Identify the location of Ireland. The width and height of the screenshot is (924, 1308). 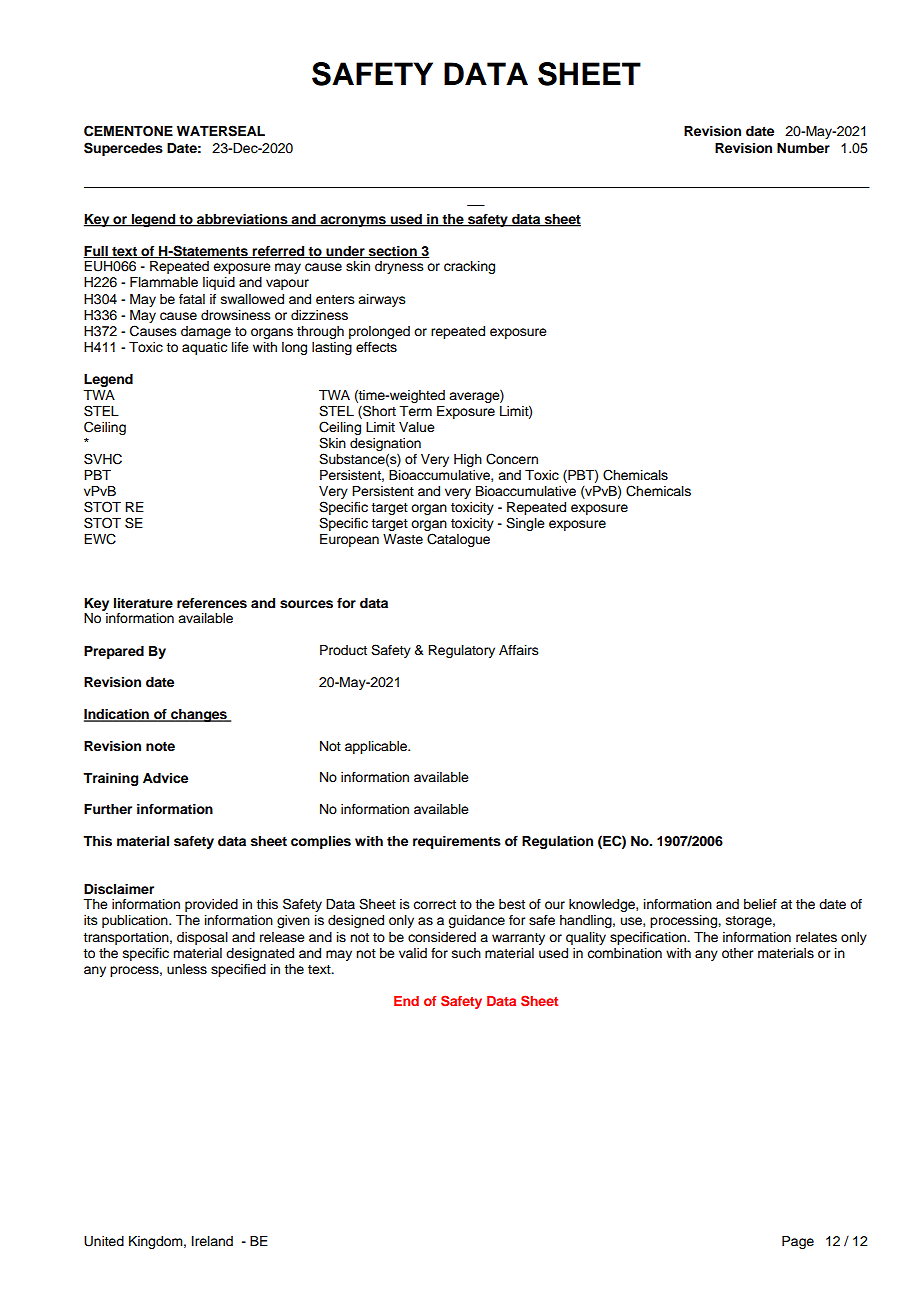
(212, 1241).
